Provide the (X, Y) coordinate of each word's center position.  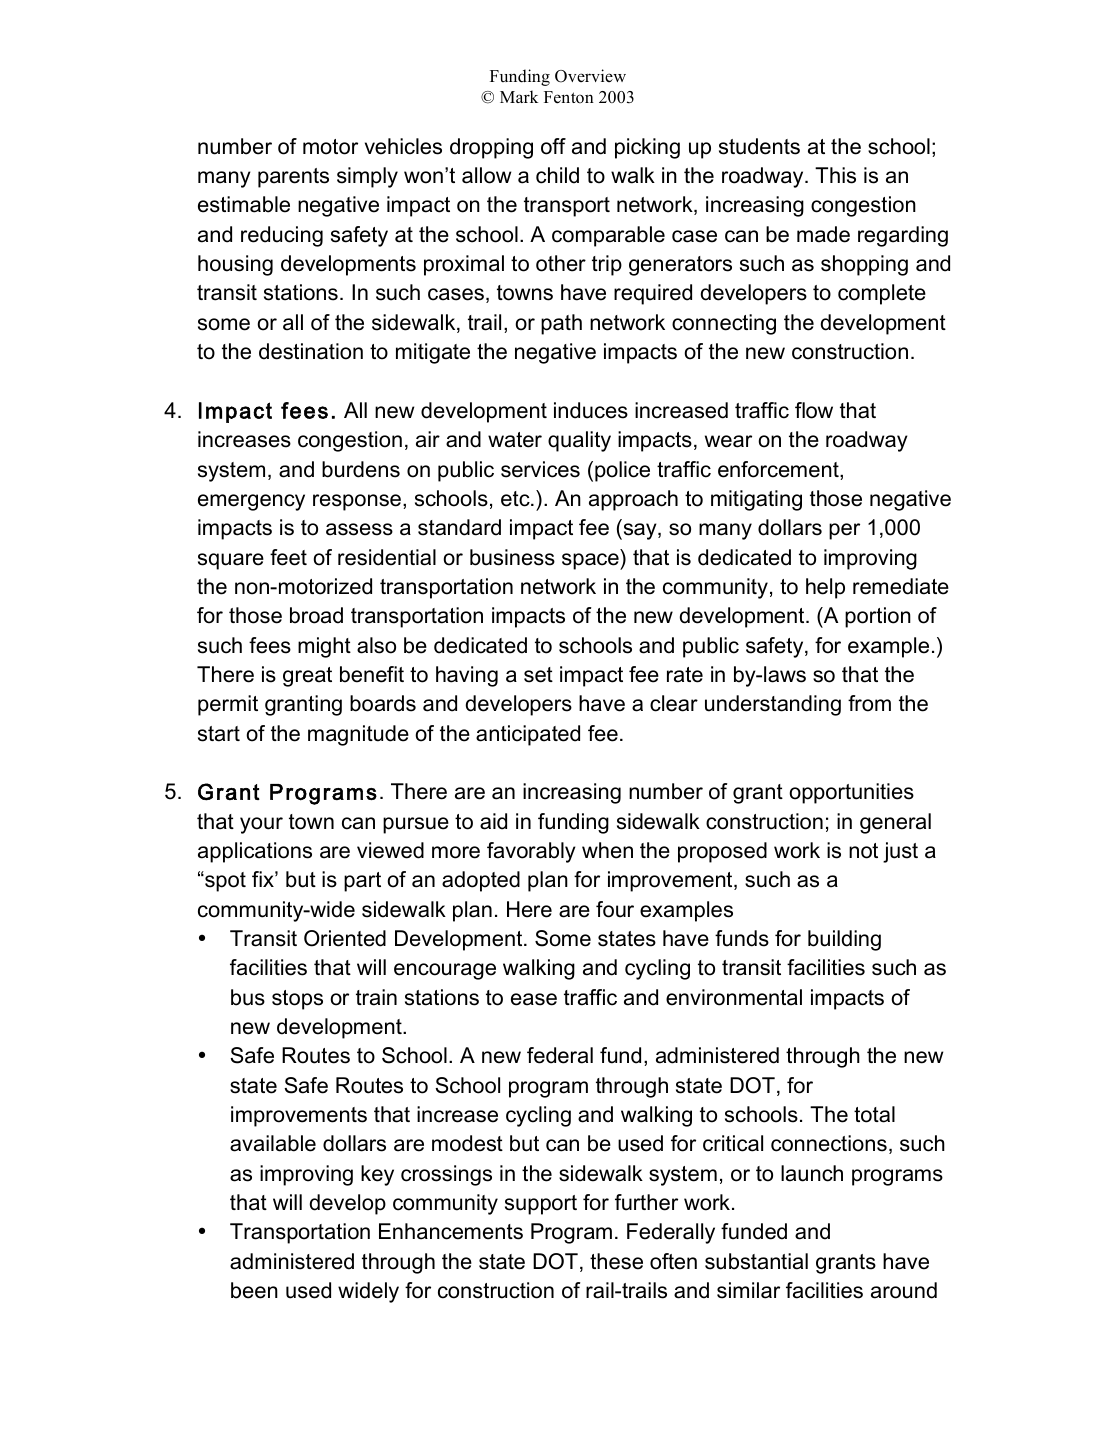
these (616, 1261)
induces (591, 410)
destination (311, 351)
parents (293, 178)
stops (297, 1000)
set (538, 675)
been (254, 1290)
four (615, 909)
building (844, 940)
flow (814, 410)
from (869, 703)
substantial (756, 1261)
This (835, 175)
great (307, 677)
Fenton (569, 97)
